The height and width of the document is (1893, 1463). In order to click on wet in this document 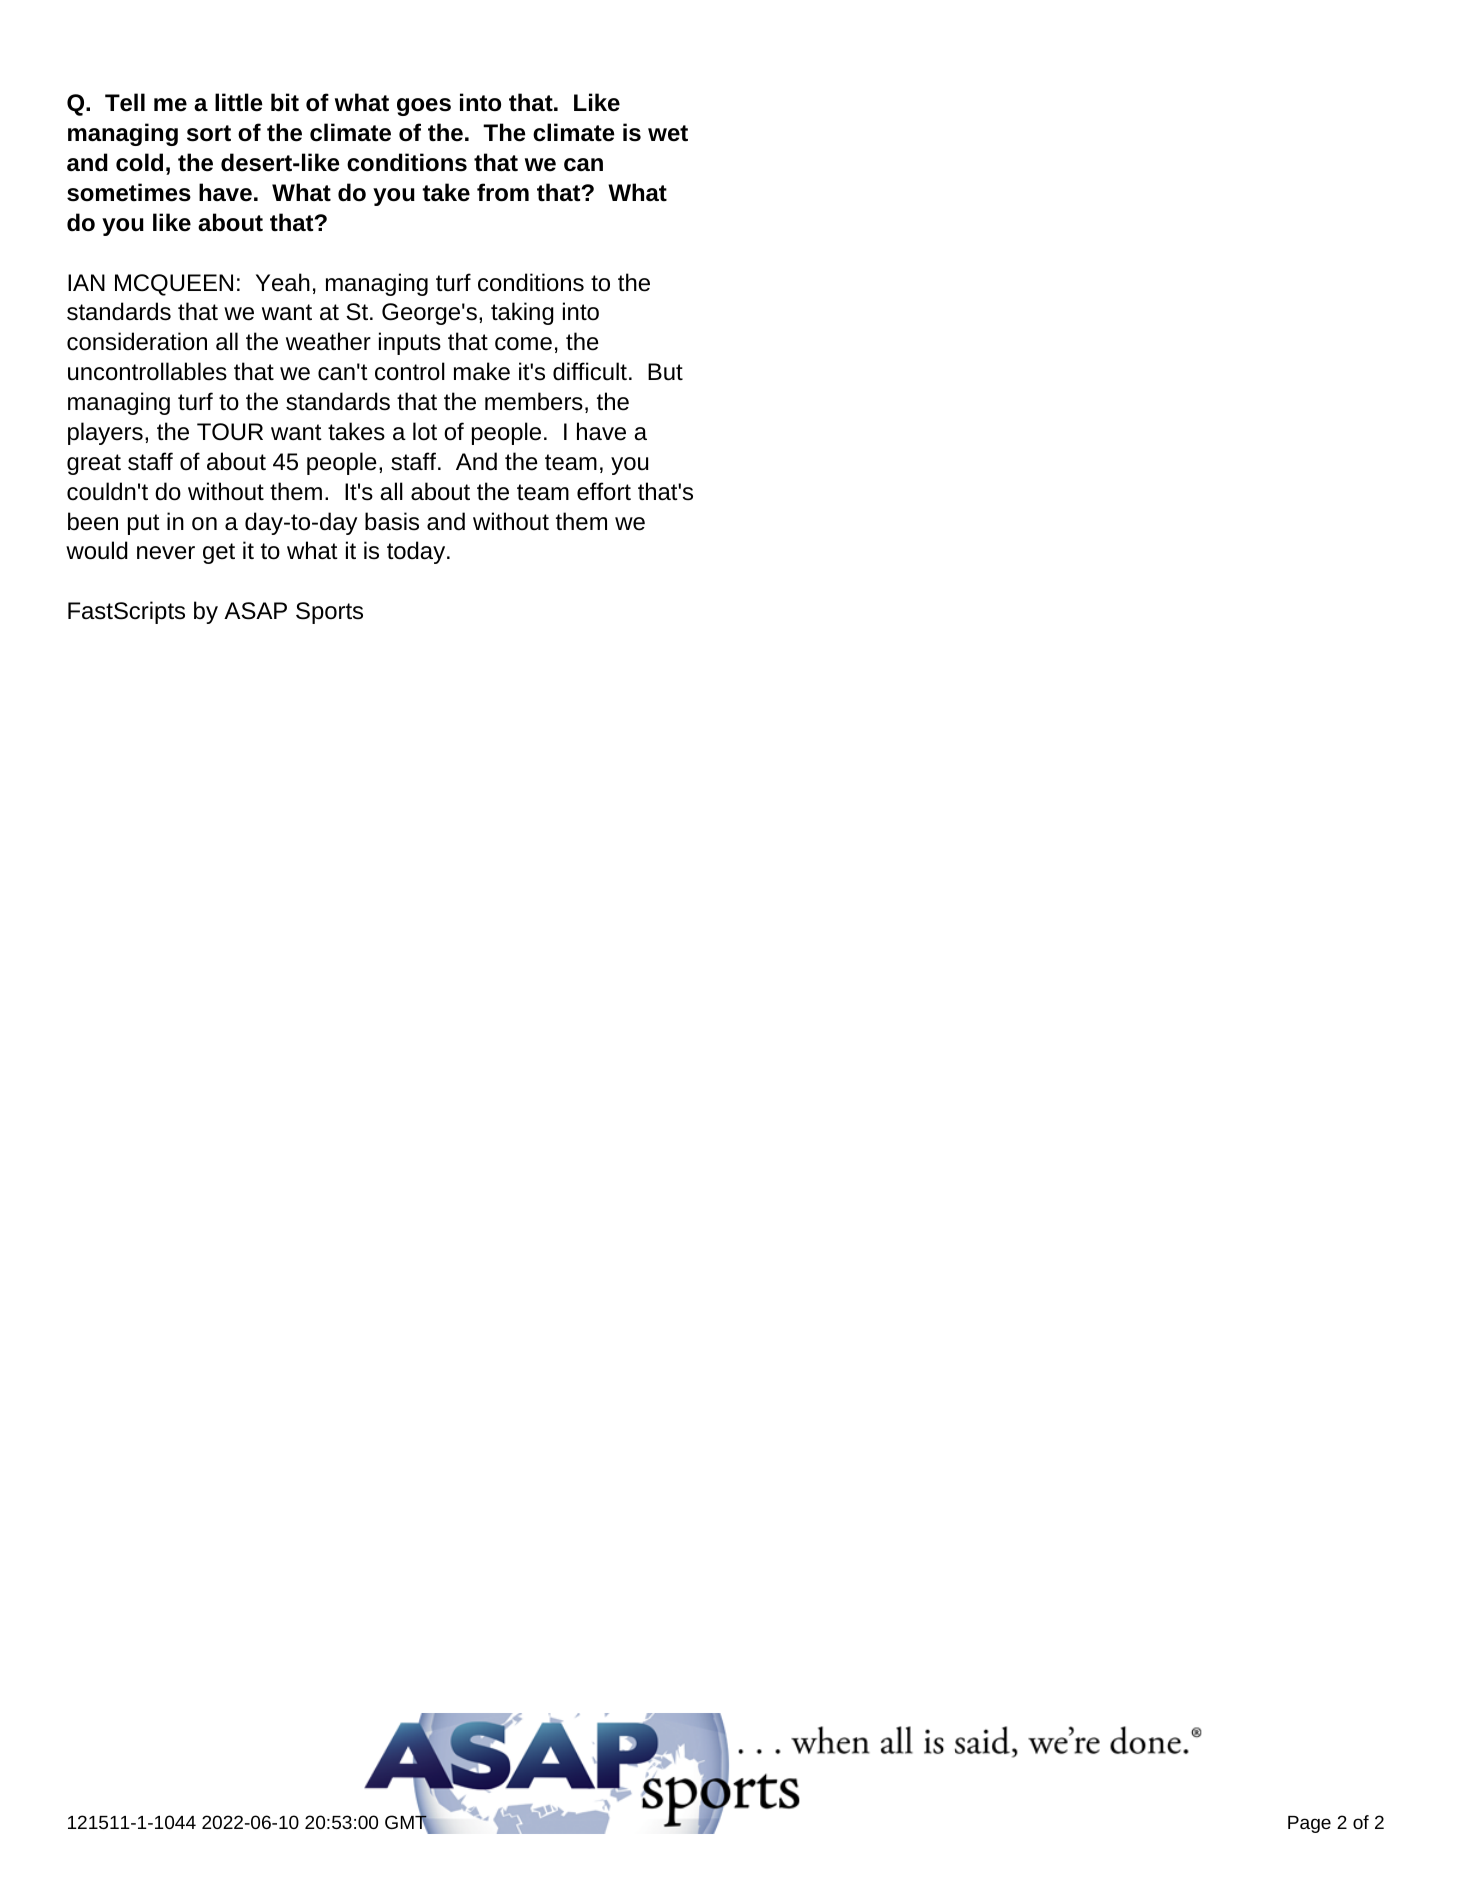, I will do `click(668, 133)`.
